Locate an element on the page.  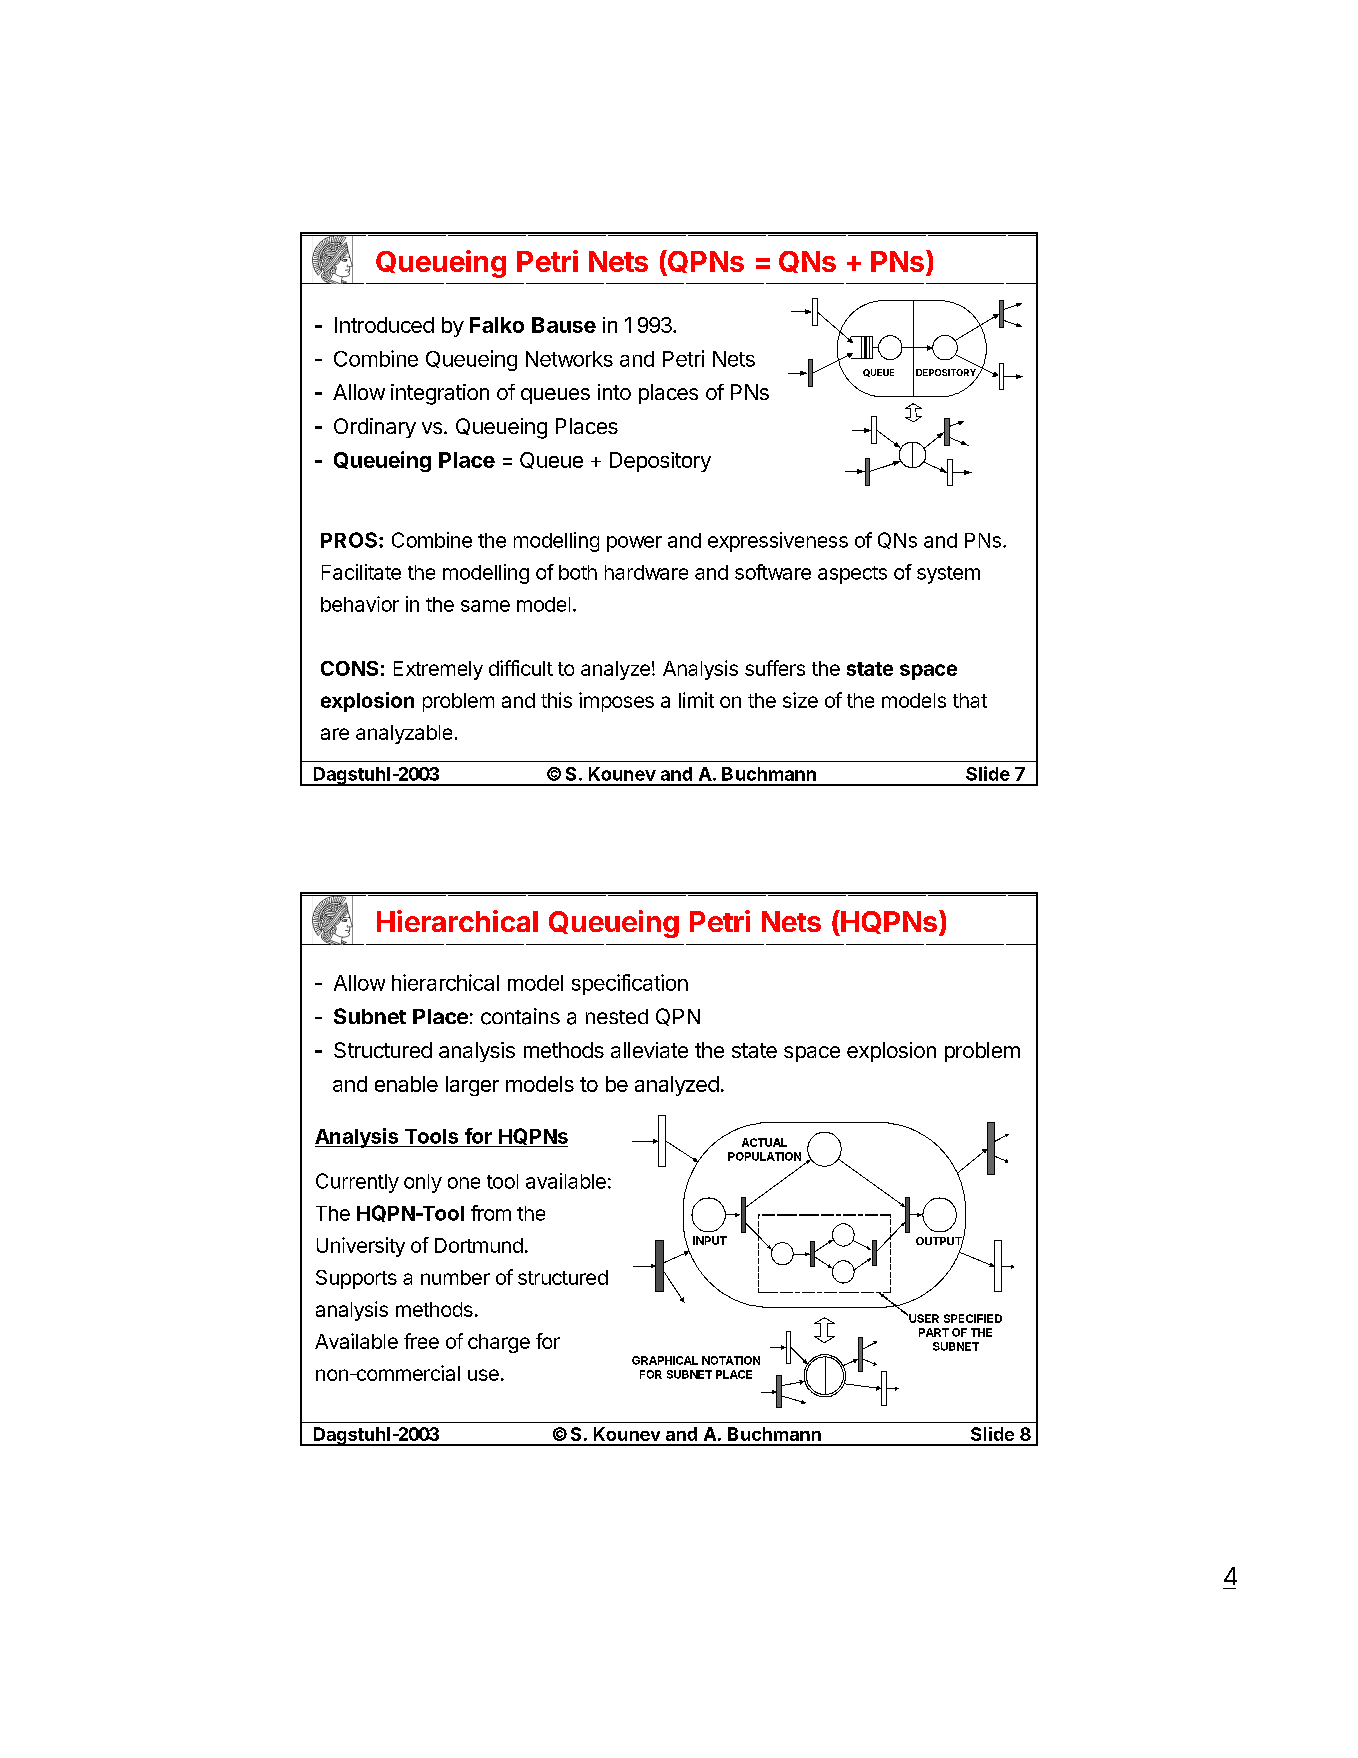
alleviate is located at coordinates (649, 1050).
